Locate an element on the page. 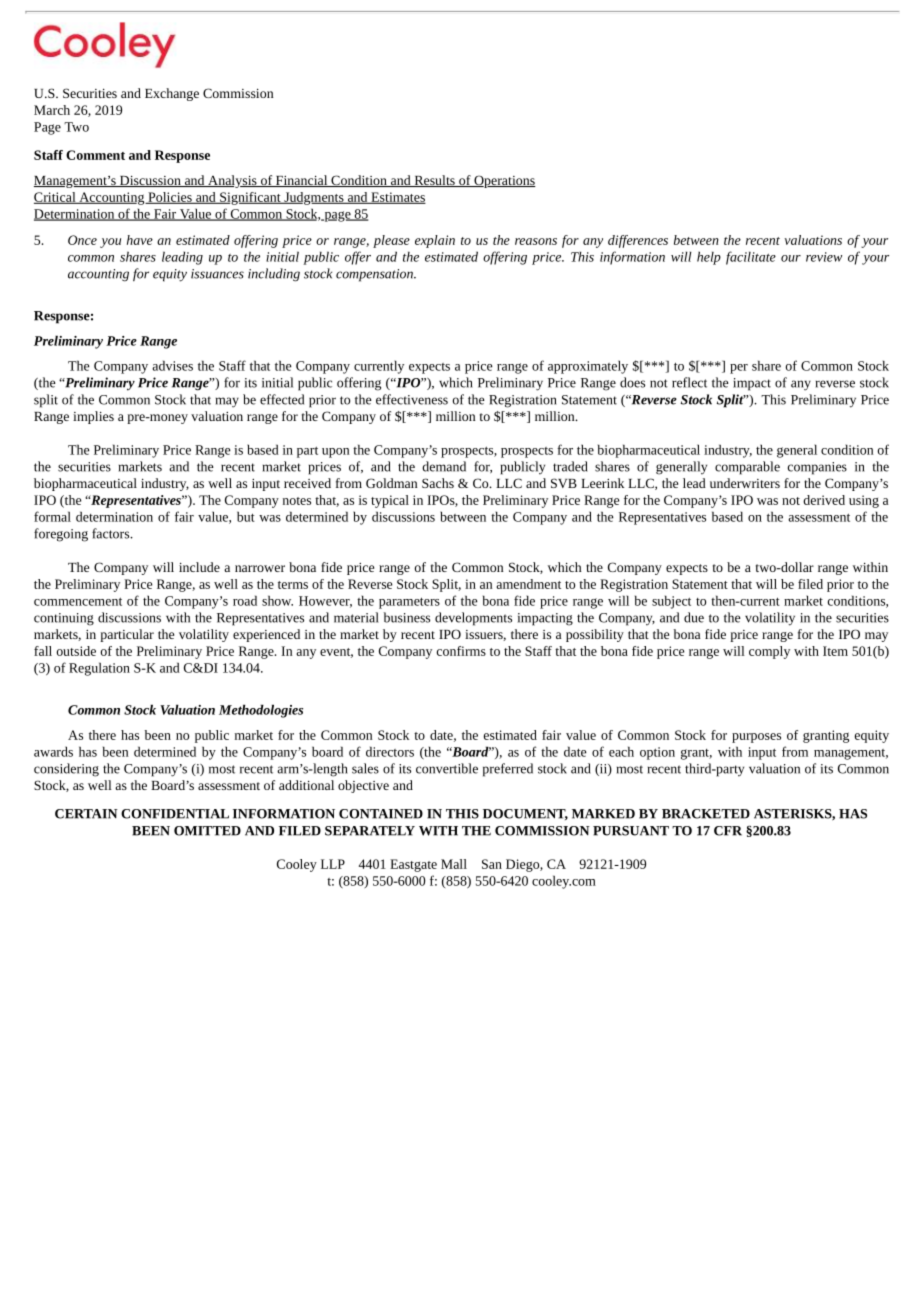 This document has width=924, height=1308. effectiveness is located at coordinates (412, 399).
